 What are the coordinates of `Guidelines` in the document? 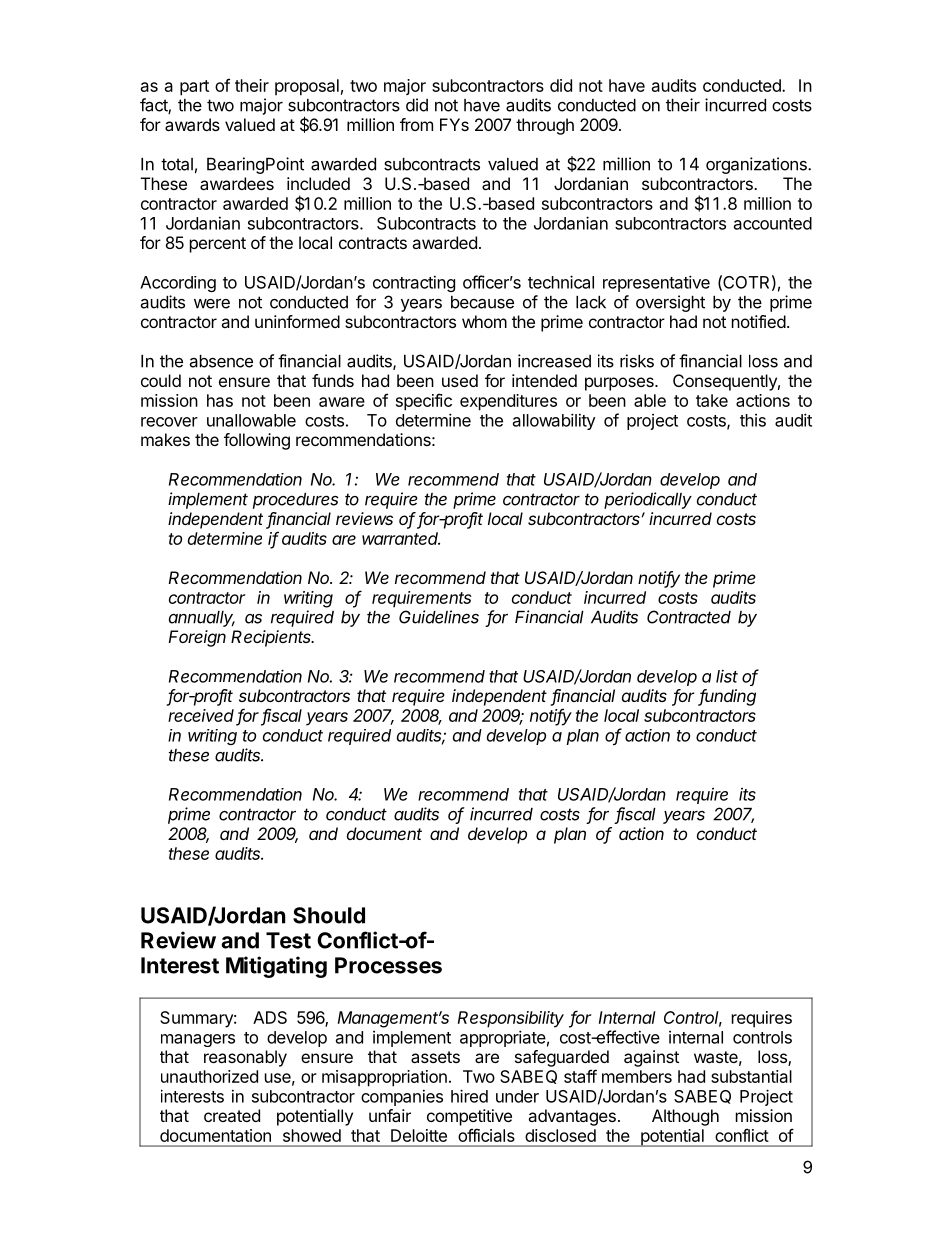 It's located at (439, 617).
